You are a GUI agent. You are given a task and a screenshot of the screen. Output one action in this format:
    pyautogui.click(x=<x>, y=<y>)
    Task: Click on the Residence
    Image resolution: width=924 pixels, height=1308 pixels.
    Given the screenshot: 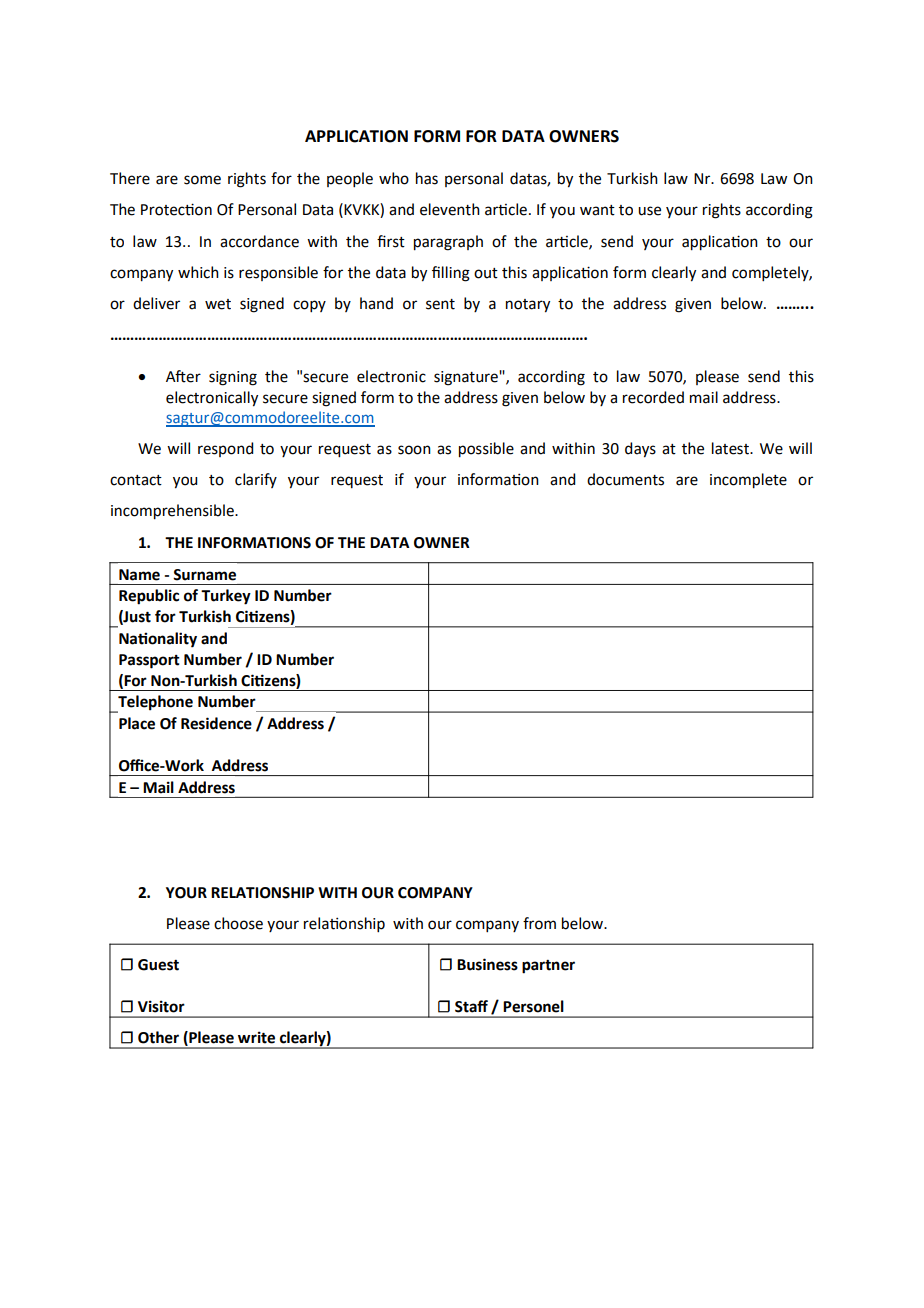 What is the action you would take?
    pyautogui.click(x=216, y=723)
